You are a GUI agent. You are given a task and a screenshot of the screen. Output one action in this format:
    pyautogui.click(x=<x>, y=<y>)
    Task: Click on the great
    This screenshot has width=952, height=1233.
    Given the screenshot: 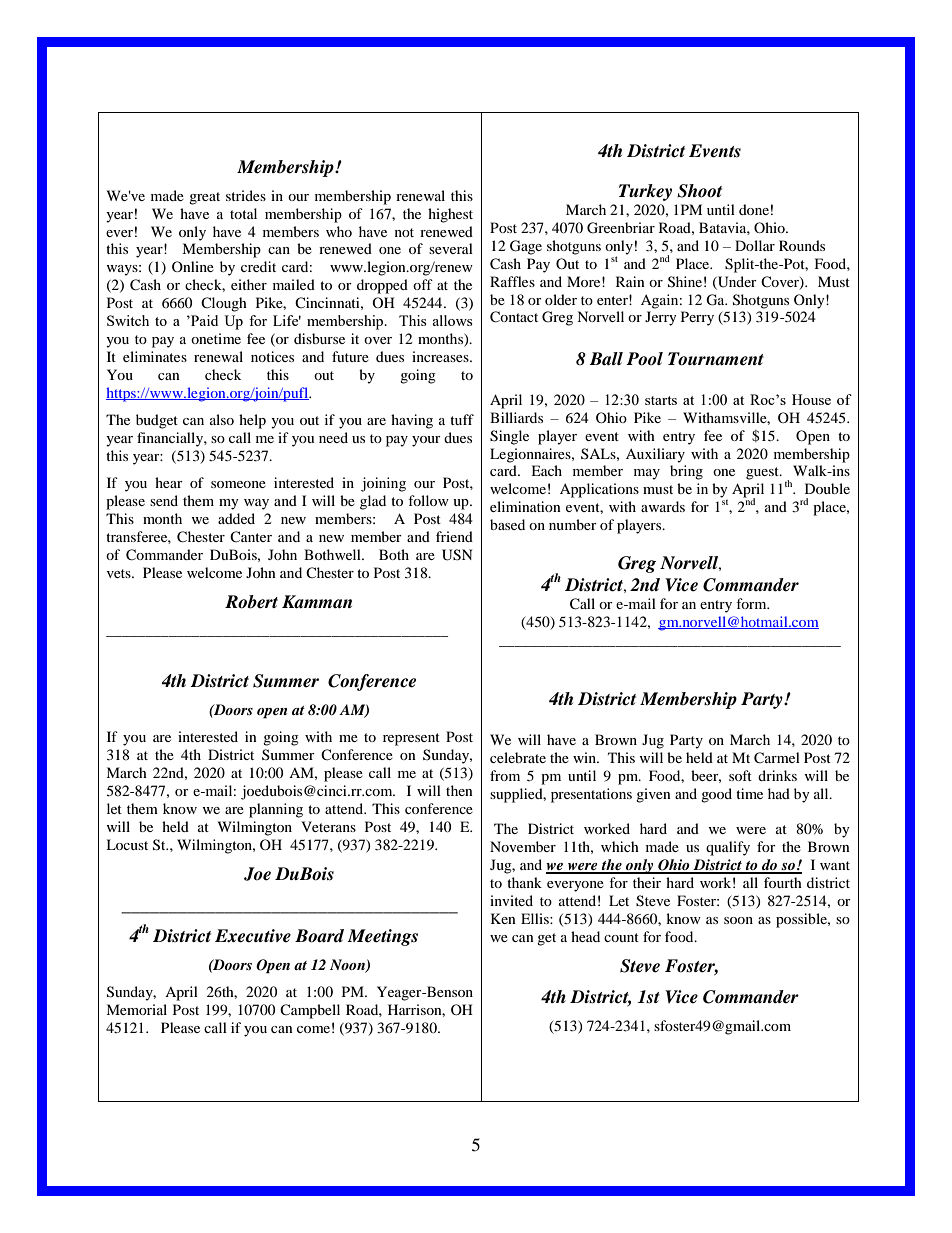 What is the action you would take?
    pyautogui.click(x=204, y=198)
